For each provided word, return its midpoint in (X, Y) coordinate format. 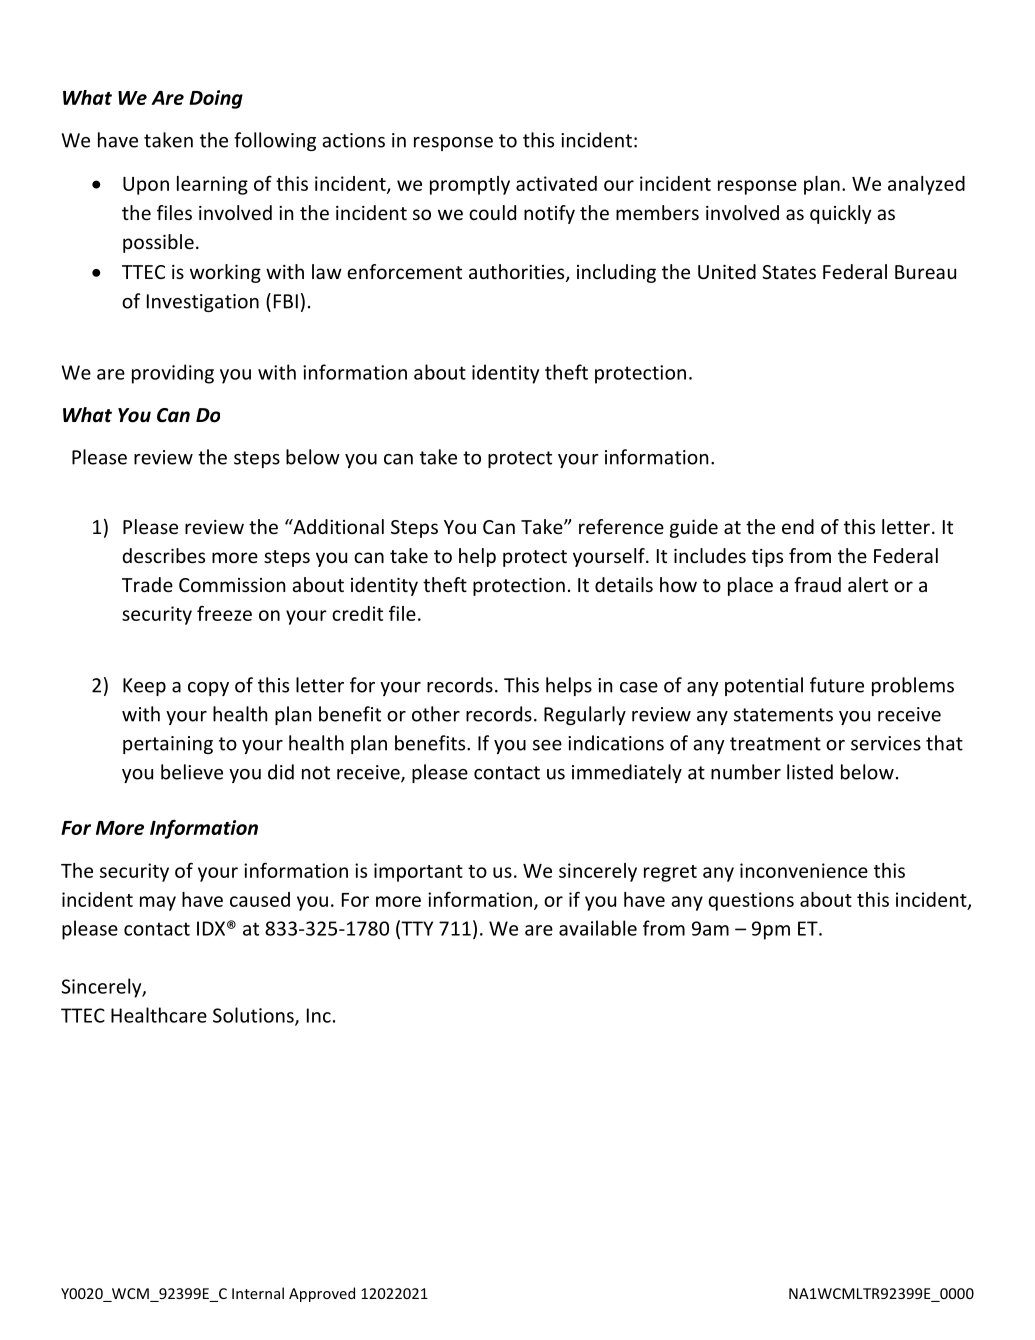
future (837, 685)
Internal (258, 1293)
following (275, 141)
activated (556, 183)
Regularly (585, 715)
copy (208, 689)
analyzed (926, 185)
